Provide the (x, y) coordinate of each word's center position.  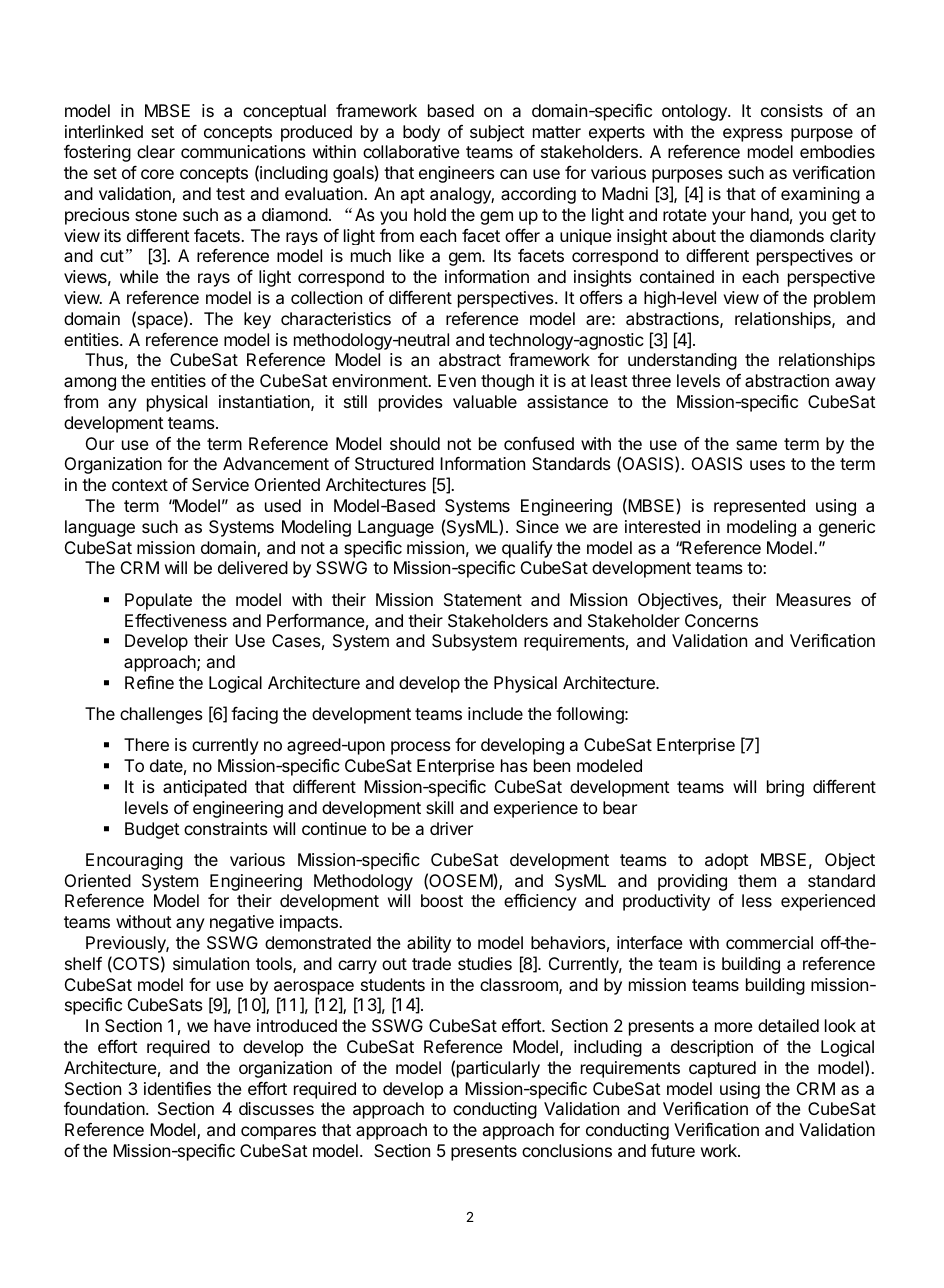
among (90, 384)
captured (722, 1069)
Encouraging (134, 861)
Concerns (721, 620)
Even (457, 380)
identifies (177, 1088)
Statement (483, 599)
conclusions (567, 1150)
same (756, 445)
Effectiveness (176, 620)
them (757, 880)
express (753, 135)
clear (156, 151)
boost (442, 900)
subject (497, 133)
